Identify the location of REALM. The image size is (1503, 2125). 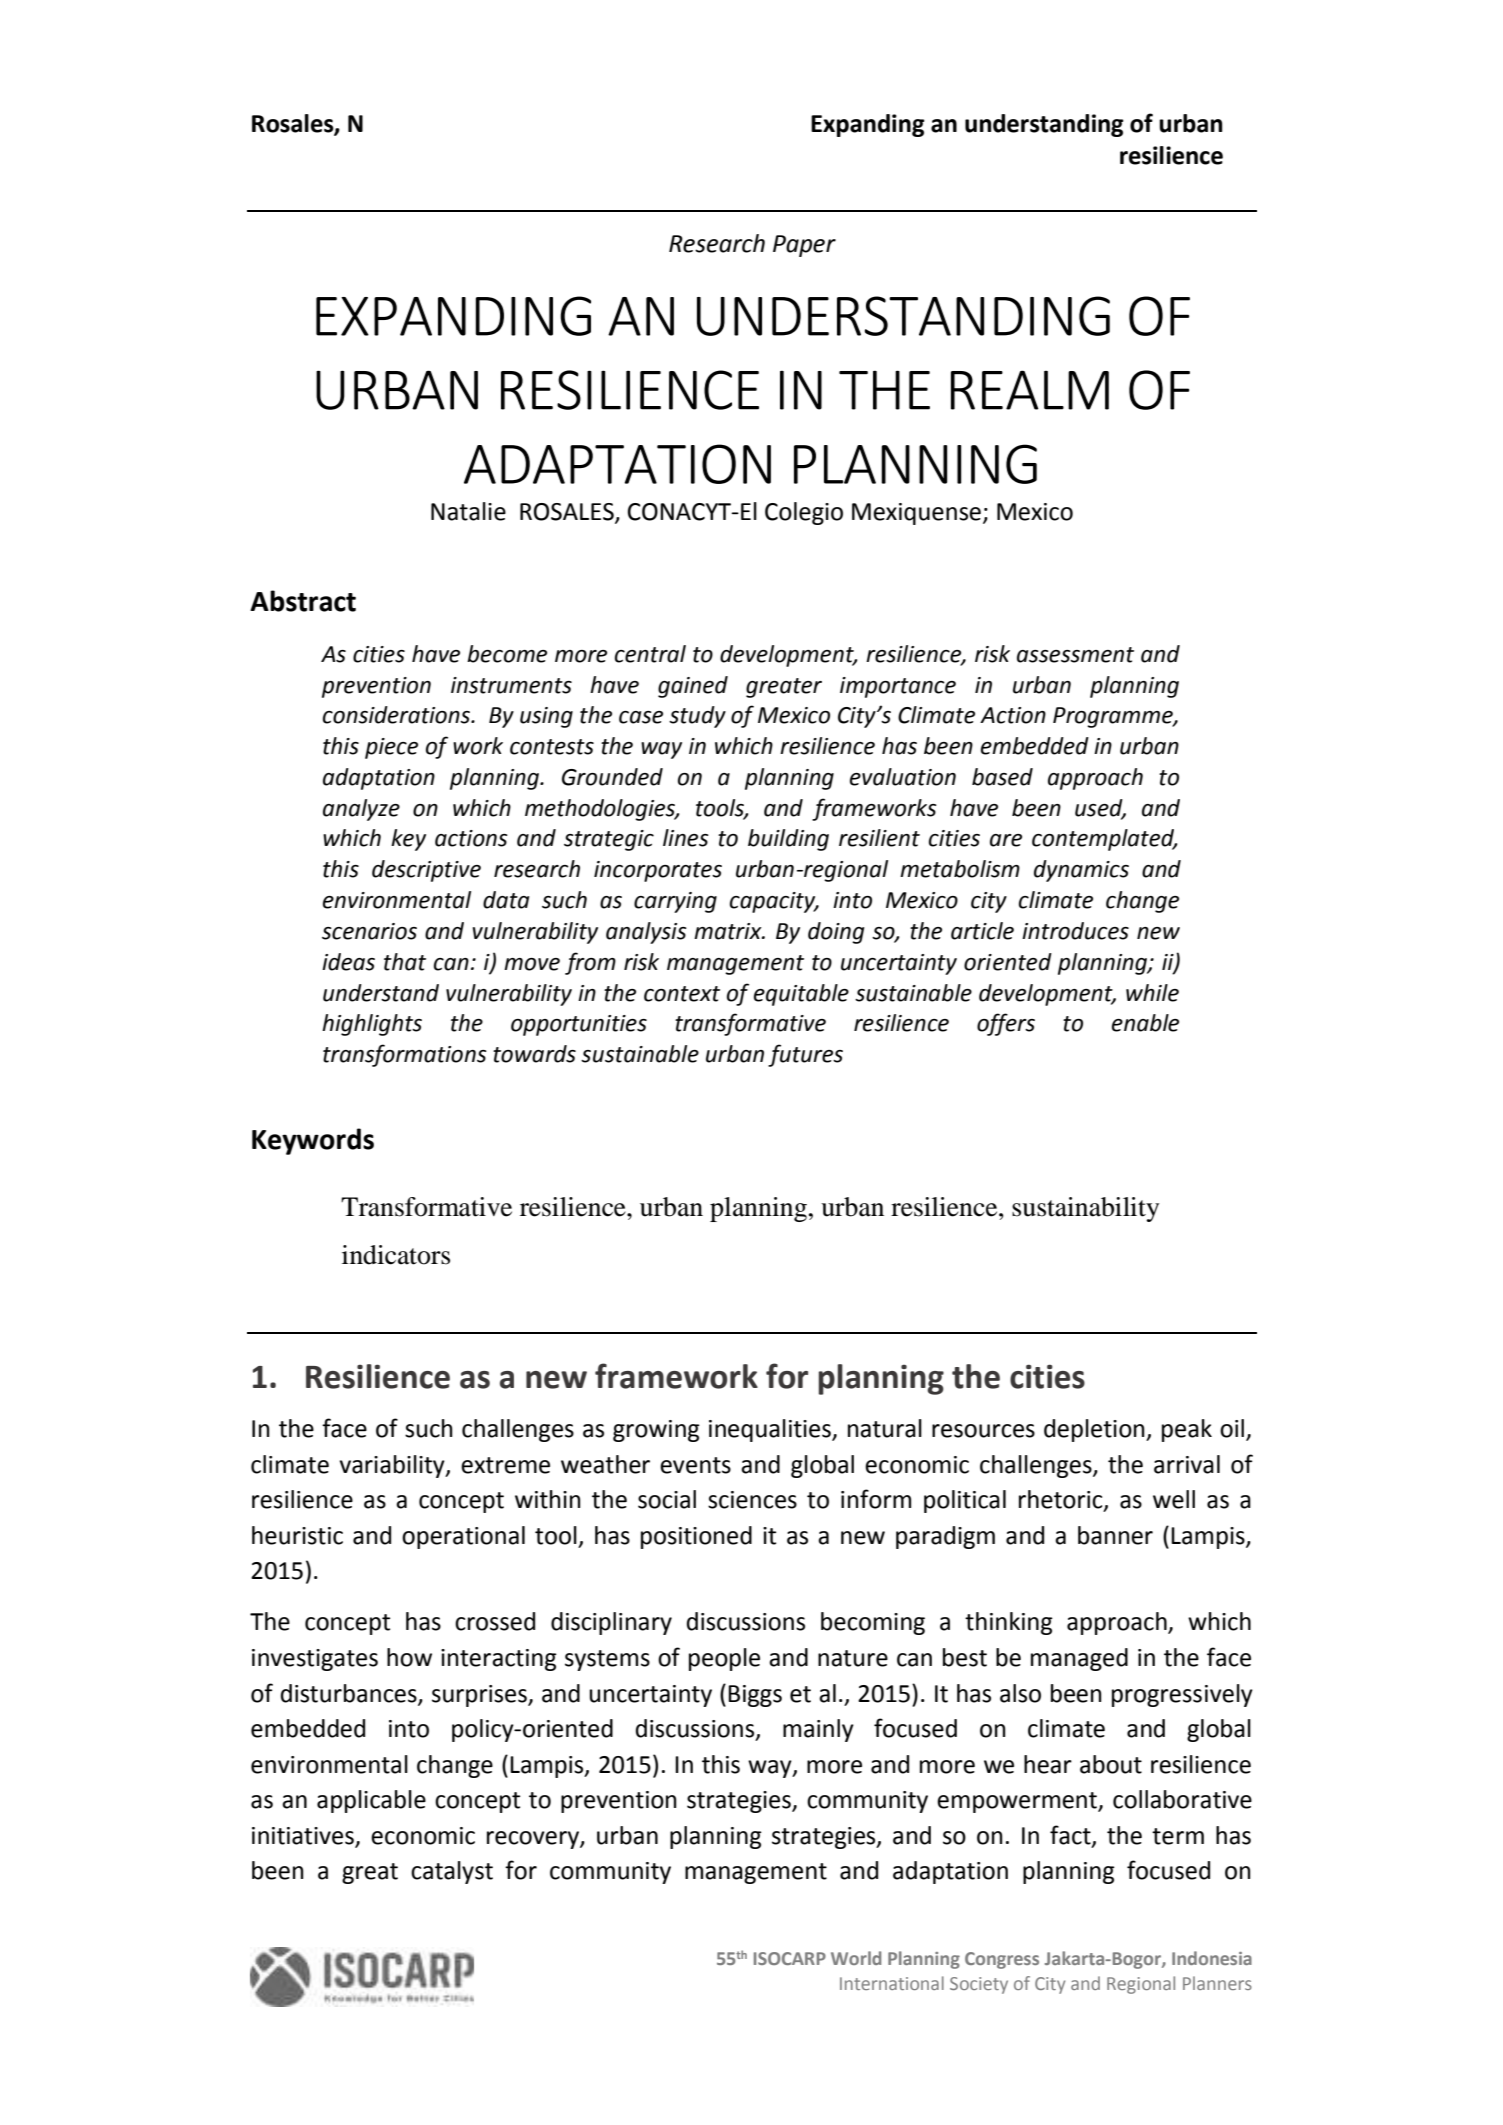
(1030, 390).
